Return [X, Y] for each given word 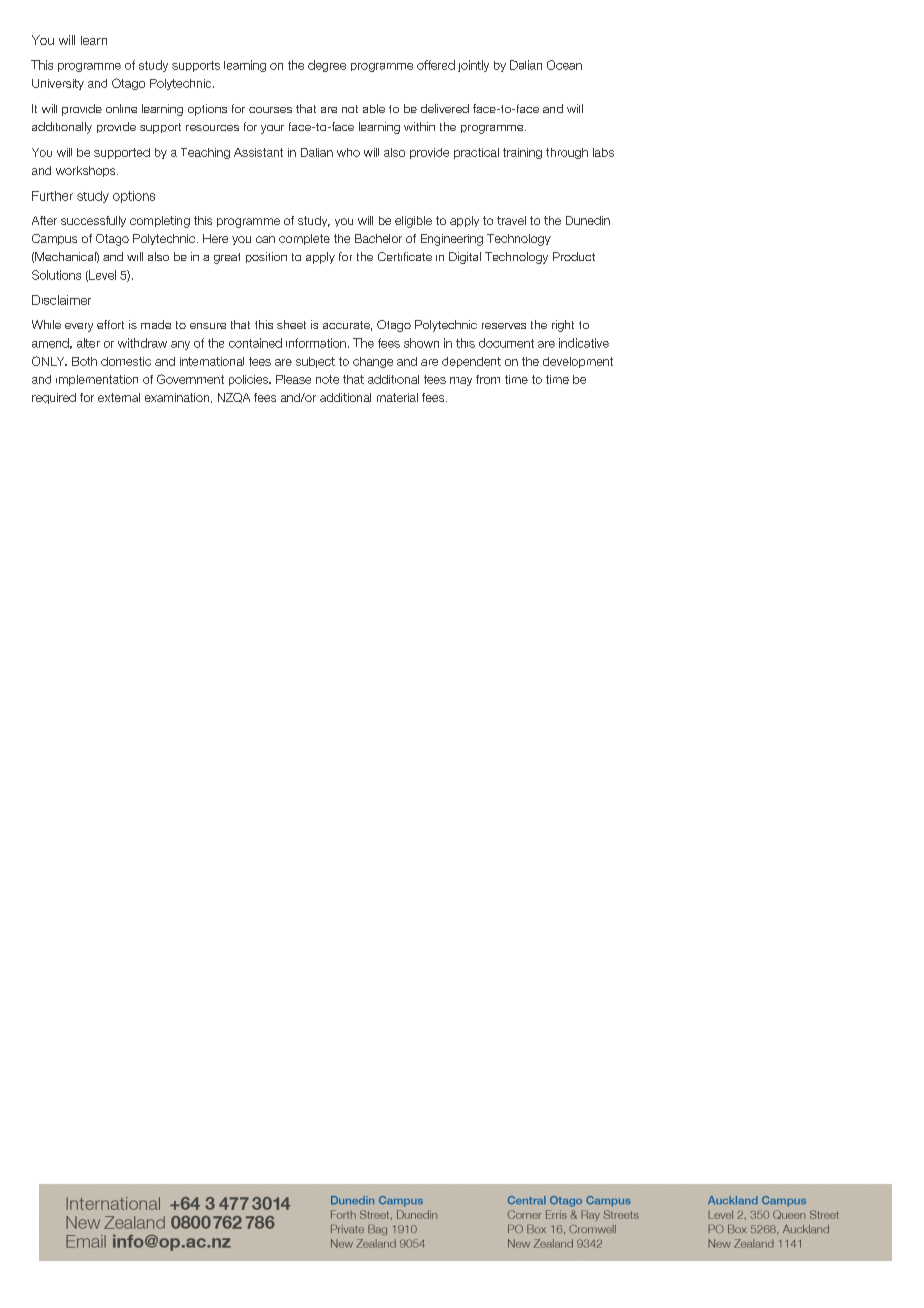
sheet [291, 324]
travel [511, 220]
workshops [87, 171]
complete [304, 239]
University [58, 84]
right [563, 326]
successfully [93, 221]
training [522, 153]
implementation [97, 380]
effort [110, 324]
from [488, 379]
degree [327, 66]
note [327, 379]
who [348, 152]
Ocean [564, 65]
